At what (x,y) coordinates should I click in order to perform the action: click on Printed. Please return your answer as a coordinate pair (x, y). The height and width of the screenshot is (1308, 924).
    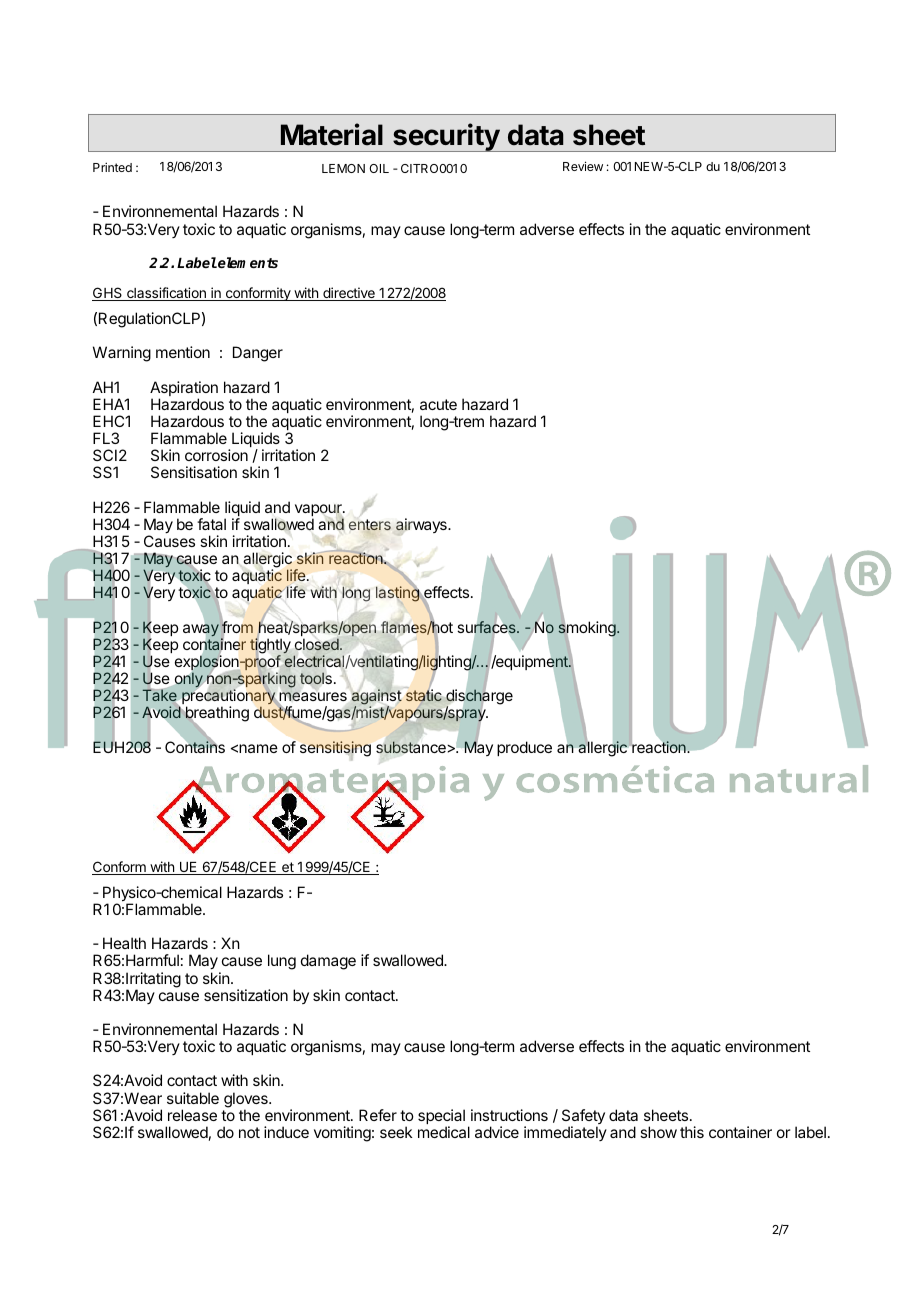
    Looking at the image, I should click on (112, 167).
